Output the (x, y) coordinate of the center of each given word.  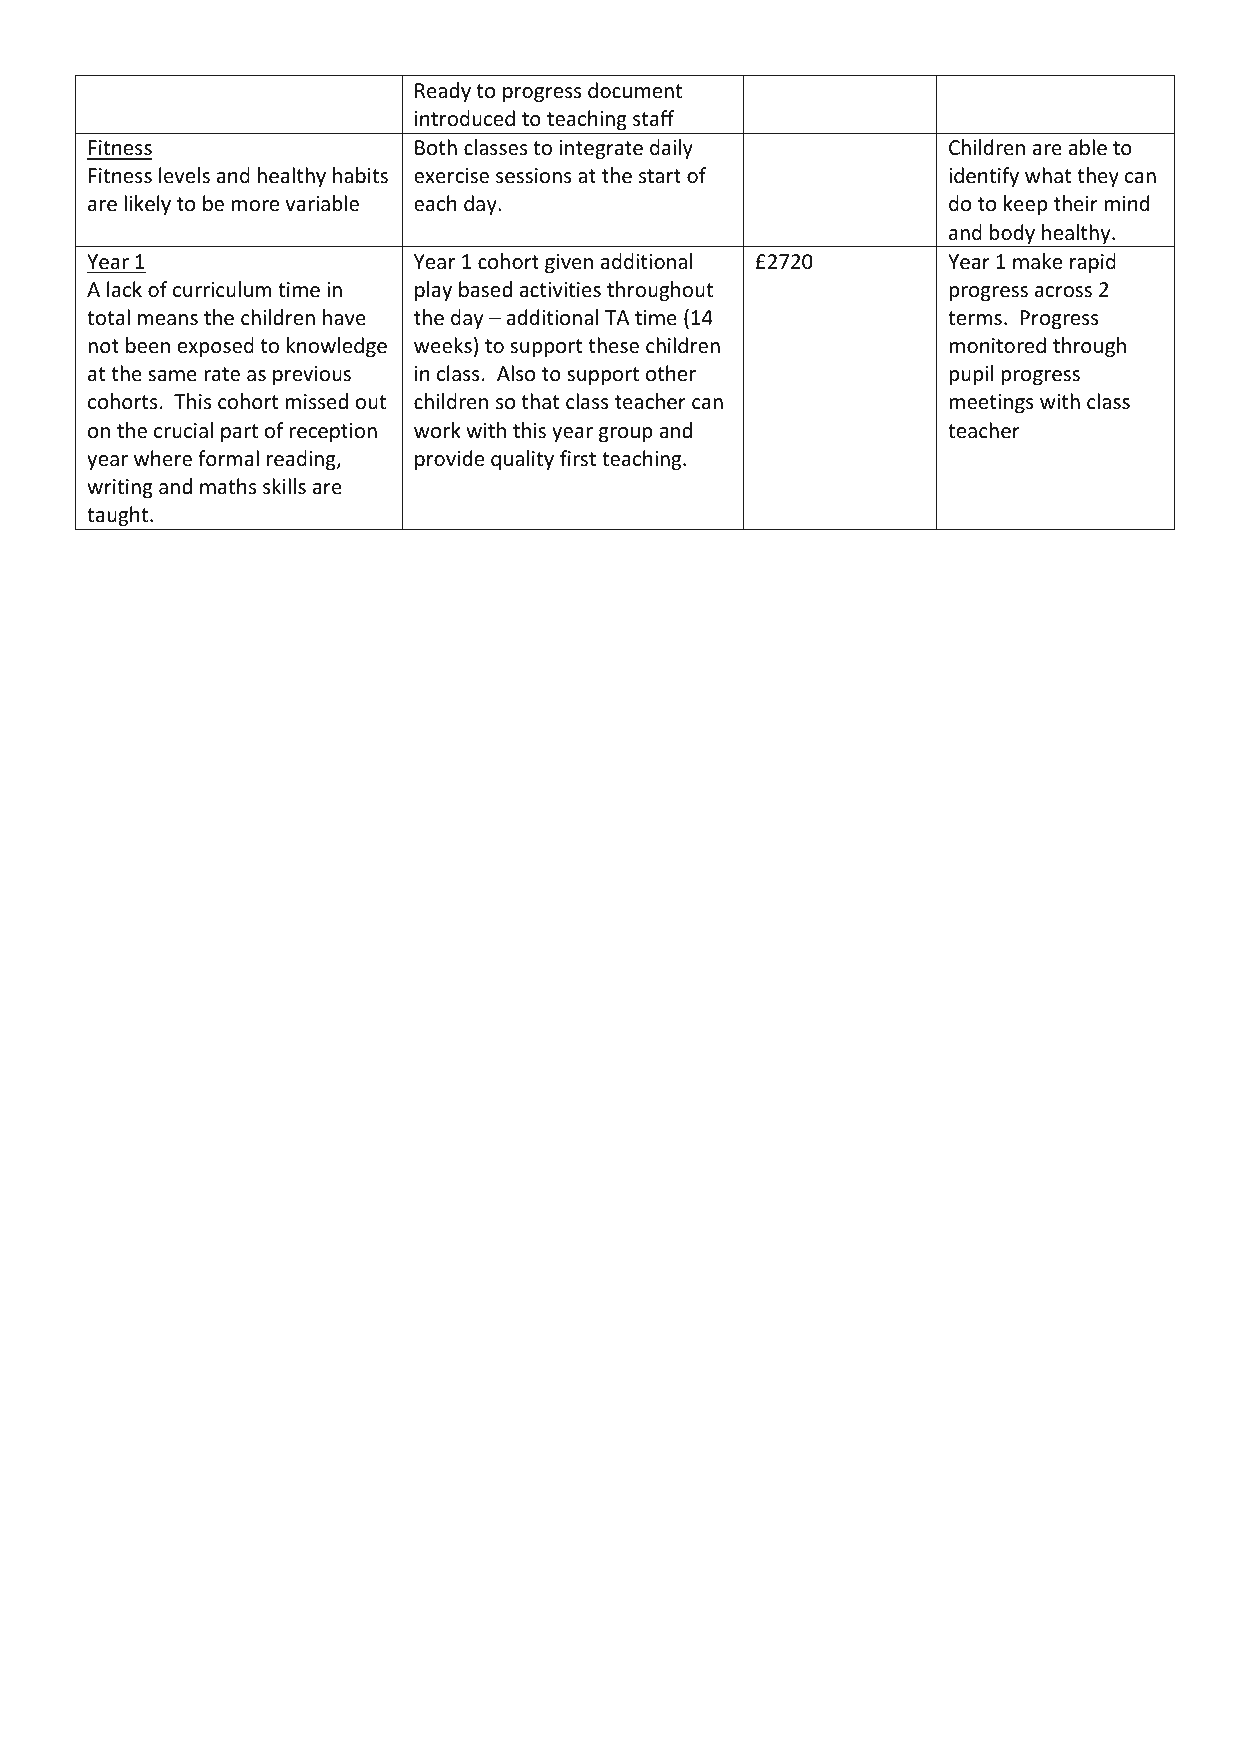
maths (228, 486)
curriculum (222, 289)
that (540, 401)
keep (1025, 205)
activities (560, 290)
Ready (443, 92)
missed (316, 401)
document (635, 90)
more (255, 206)
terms (975, 318)
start (660, 176)
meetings (991, 403)
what (1048, 175)
